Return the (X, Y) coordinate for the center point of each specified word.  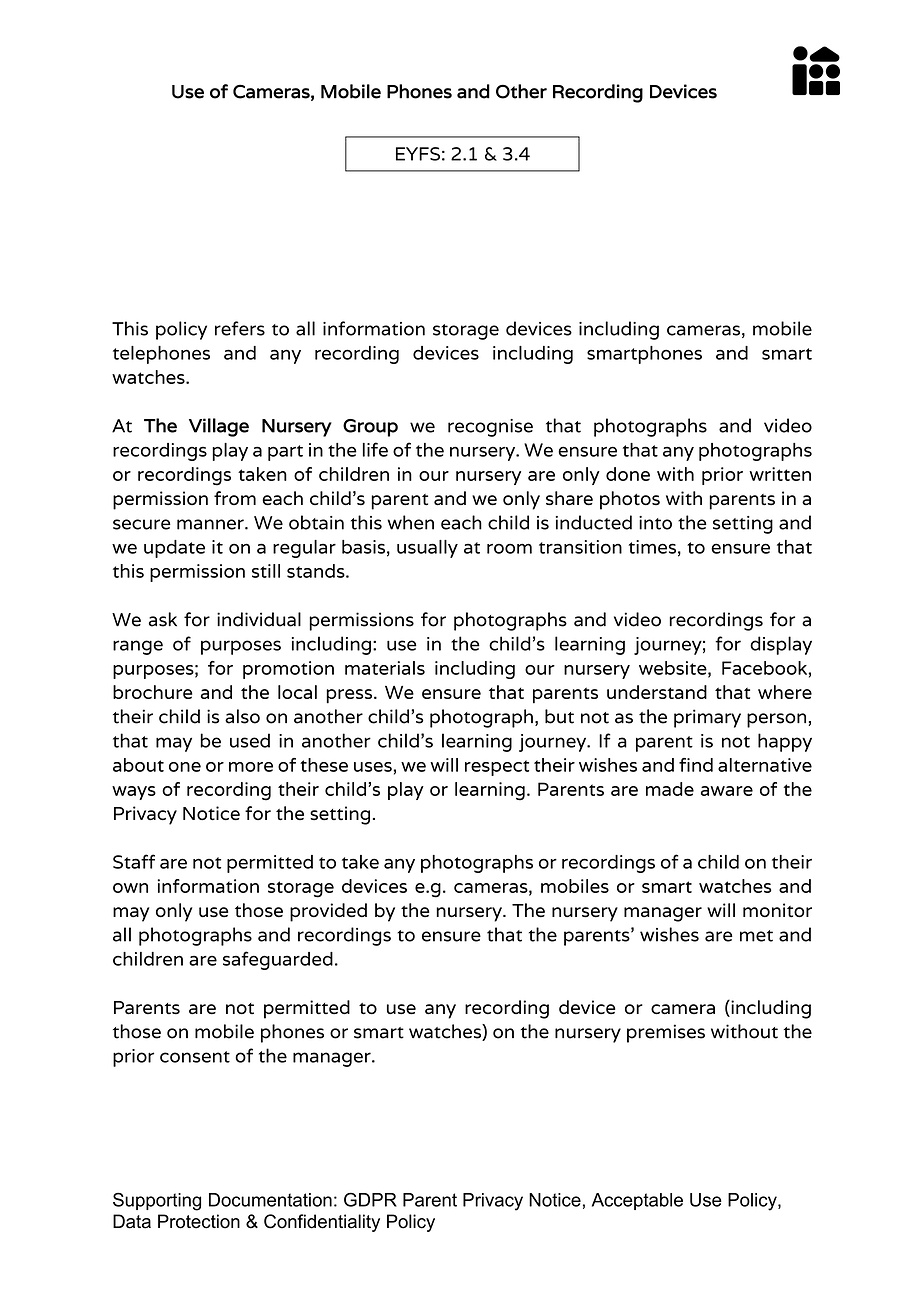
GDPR (370, 1199)
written (780, 474)
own (130, 888)
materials (385, 668)
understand (657, 692)
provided (328, 912)
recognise (490, 428)
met (756, 936)
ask (163, 619)
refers (240, 328)
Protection (199, 1221)
